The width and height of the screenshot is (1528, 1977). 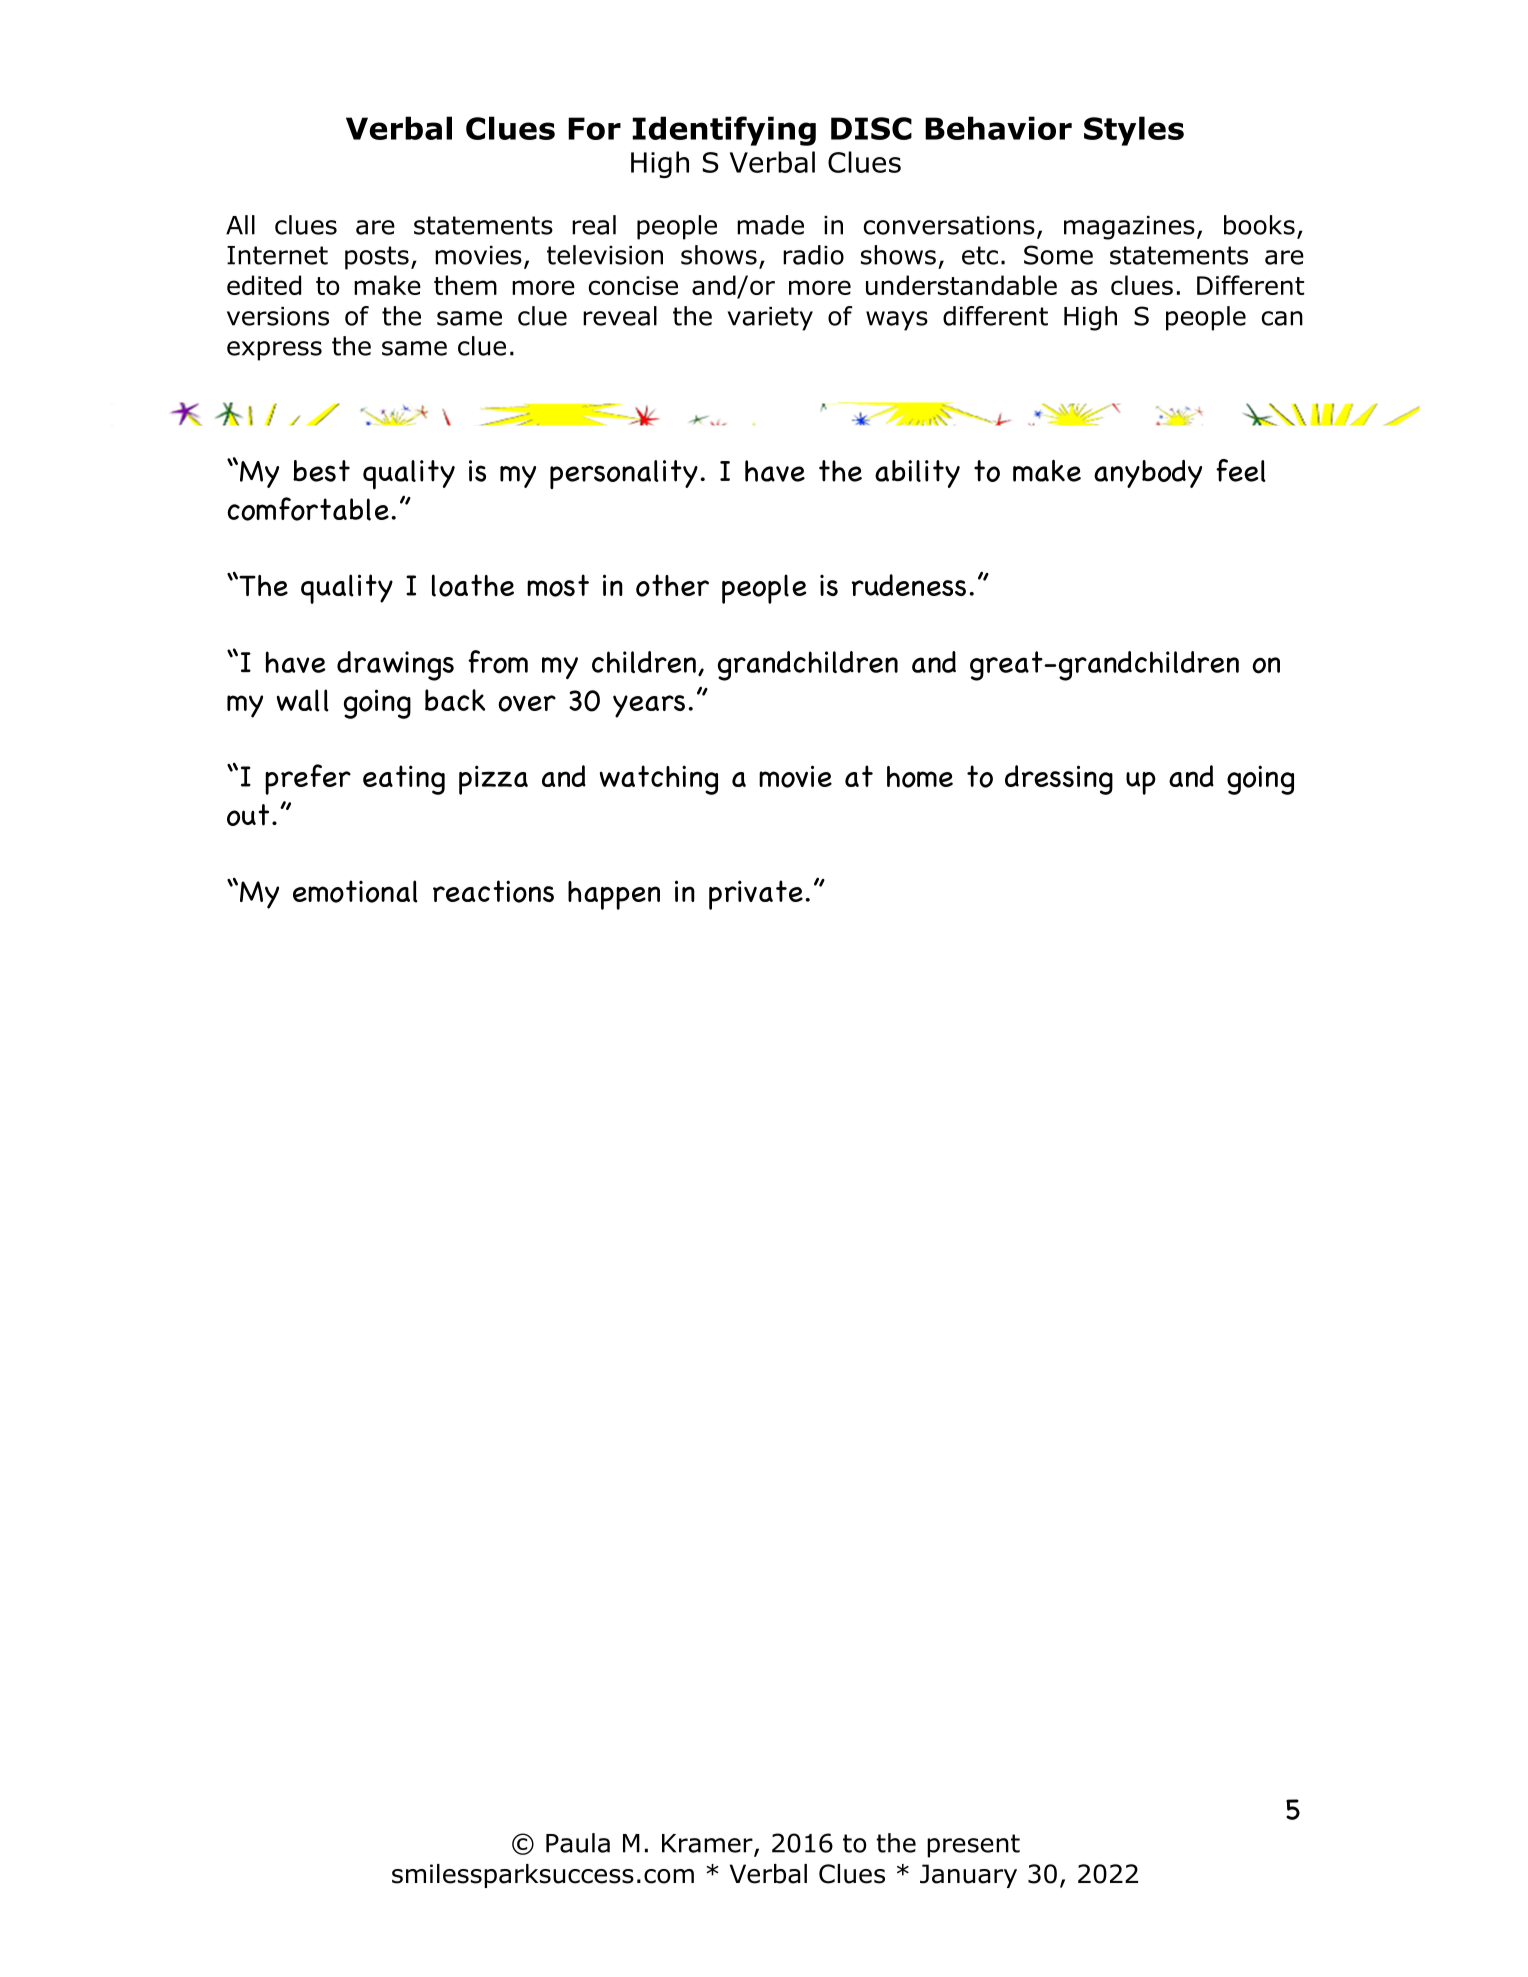 What do you see at coordinates (578, 1843) in the screenshot?
I see `Paula` at bounding box center [578, 1843].
